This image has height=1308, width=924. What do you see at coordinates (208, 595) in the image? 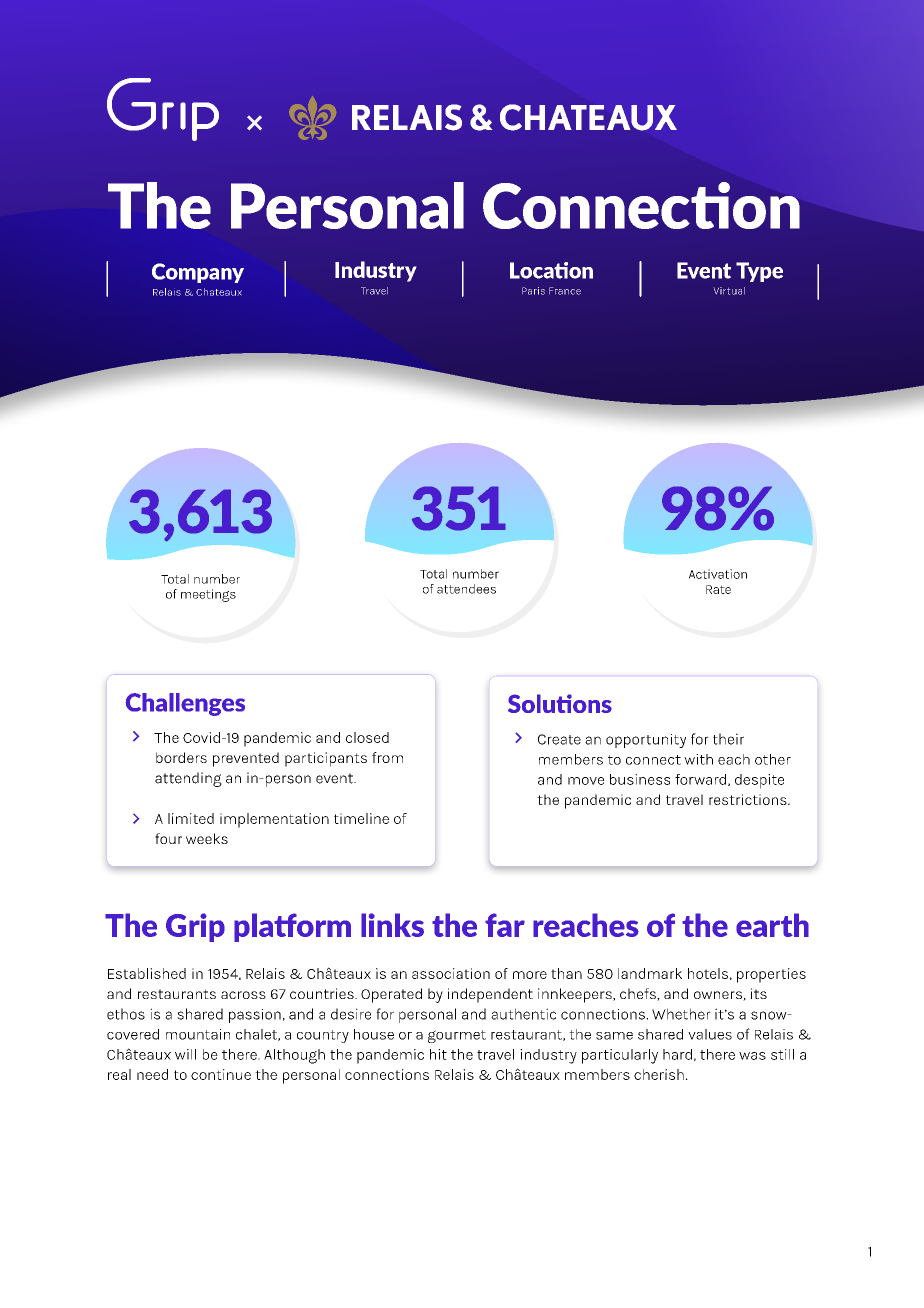
I see `meetings` at bounding box center [208, 595].
